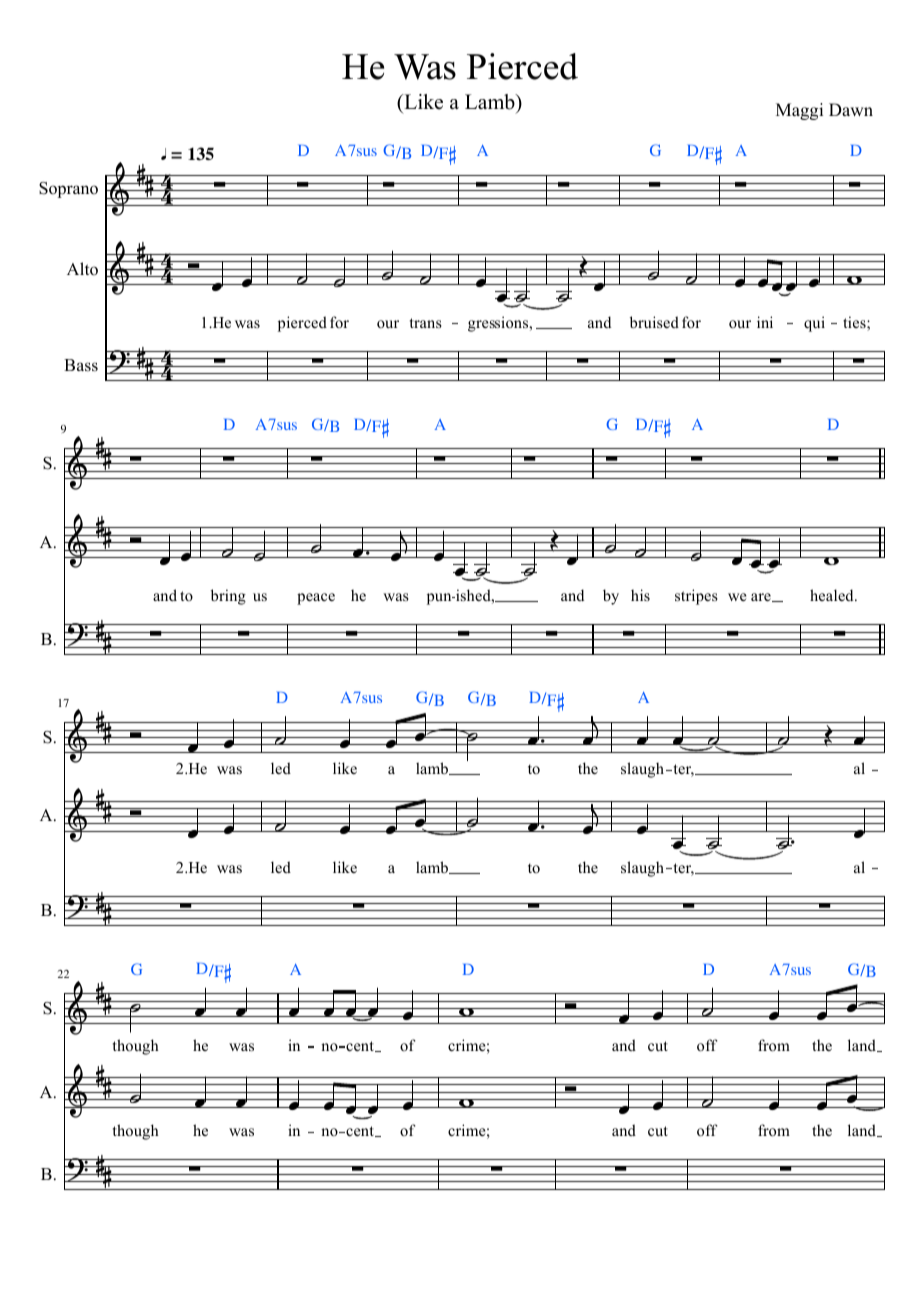 The width and height of the image is (924, 1308). I want to click on ini, so click(765, 322).
